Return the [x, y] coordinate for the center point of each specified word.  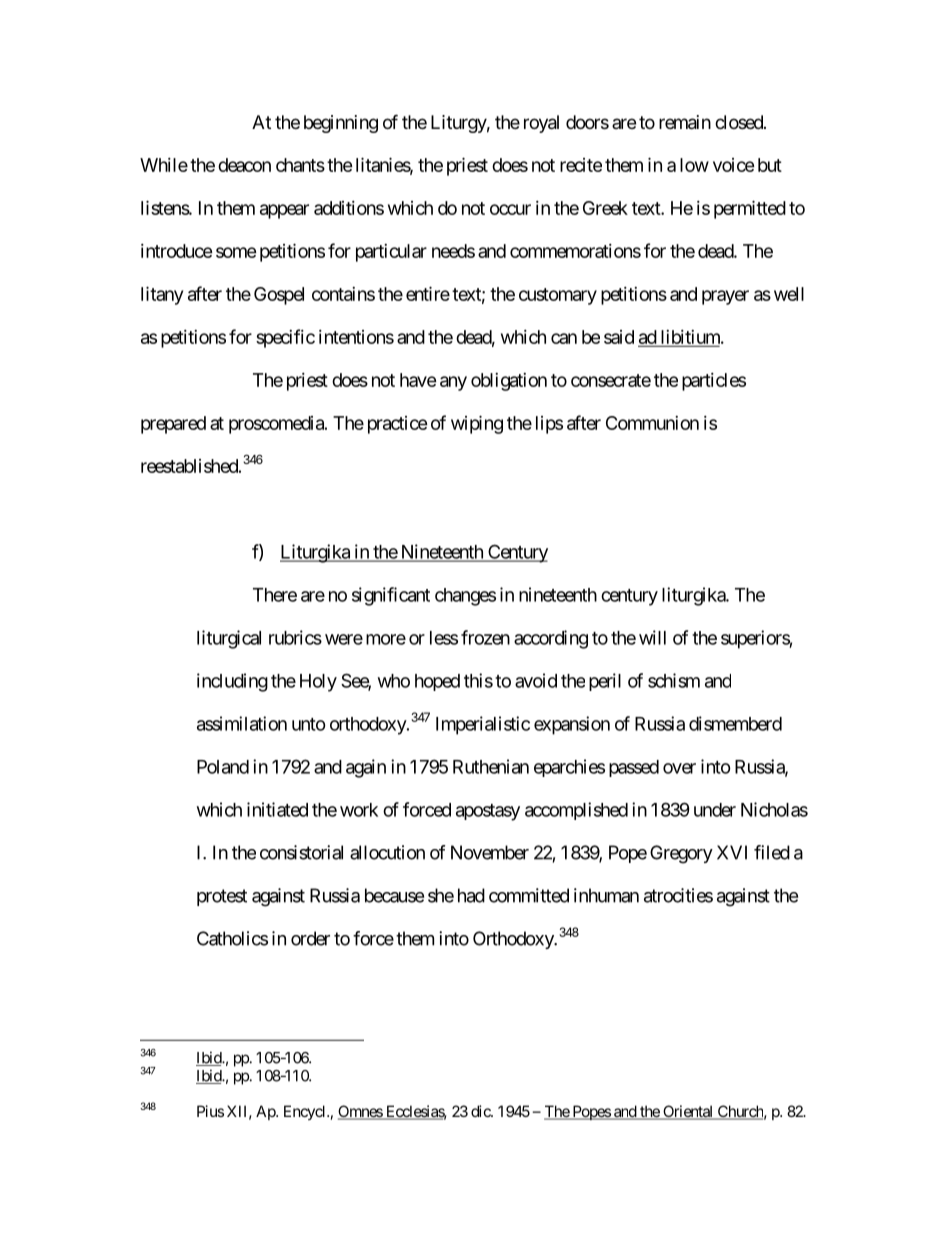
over [679, 768]
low [694, 165]
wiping [477, 424]
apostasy [488, 812]
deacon [244, 165]
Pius [210, 1111]
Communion [652, 423]
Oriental [688, 1112]
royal [541, 124]
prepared [173, 425]
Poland [223, 767]
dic [481, 1111]
